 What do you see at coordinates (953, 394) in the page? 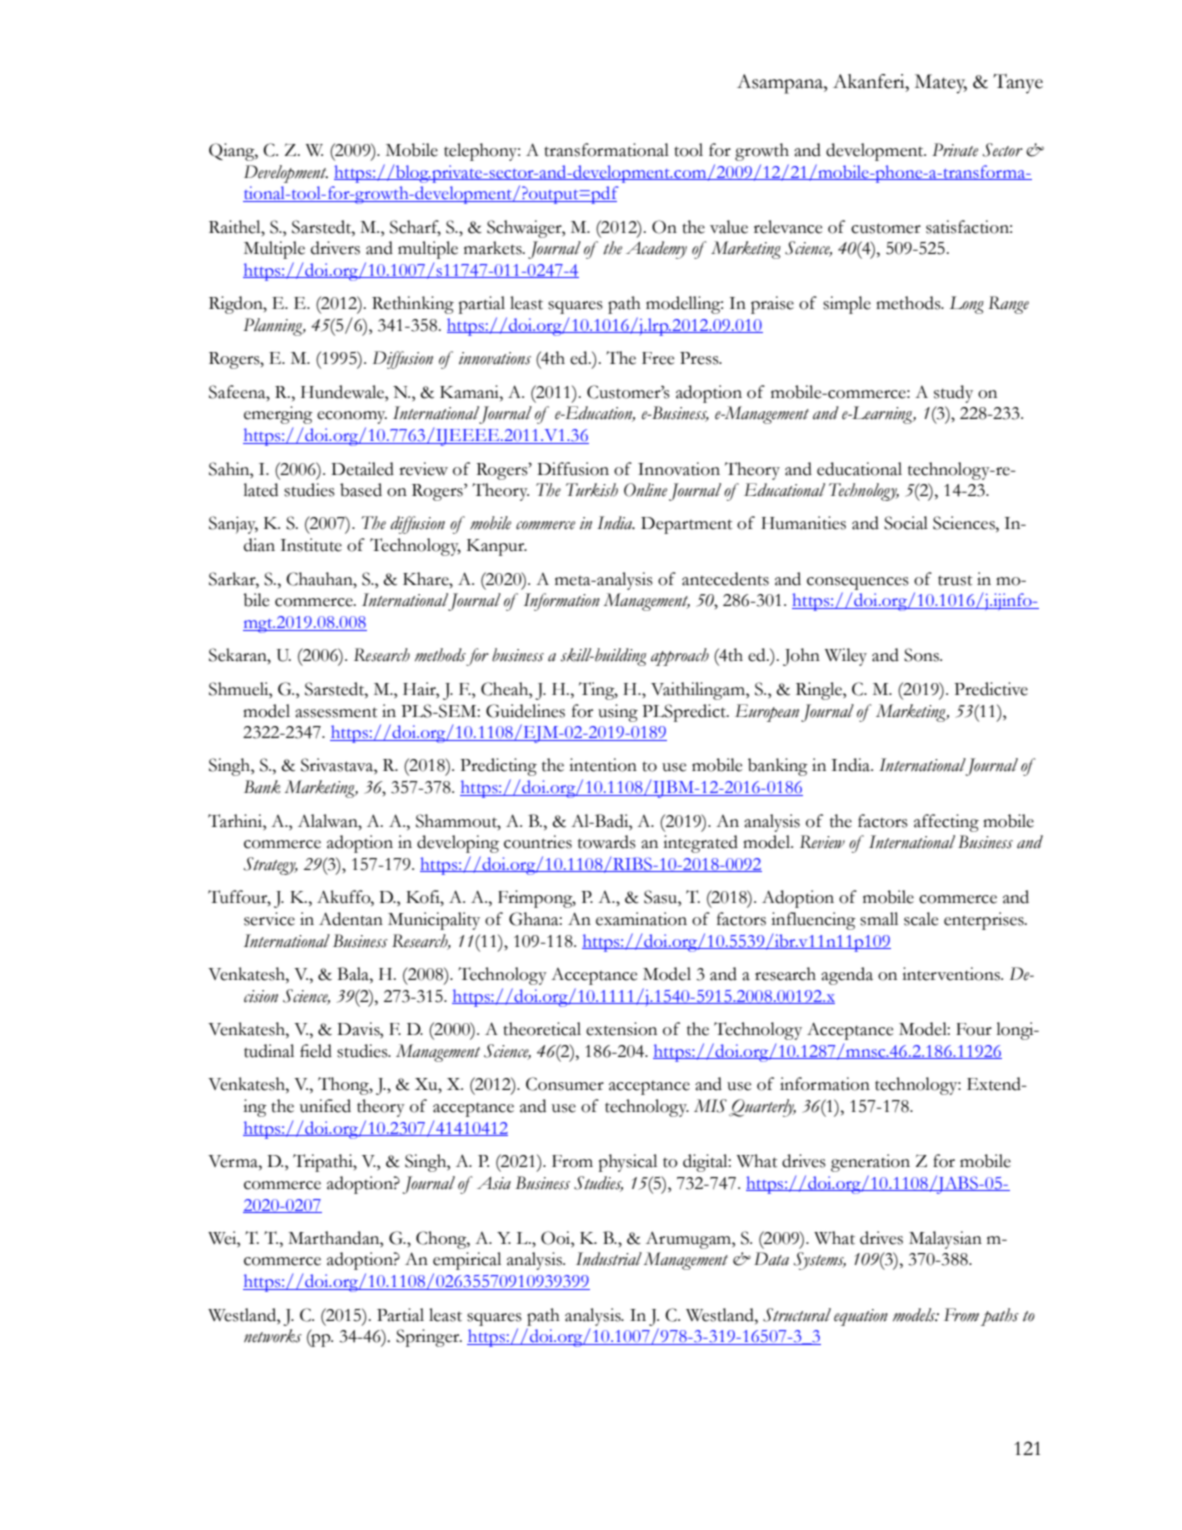
I see `study` at bounding box center [953, 394].
